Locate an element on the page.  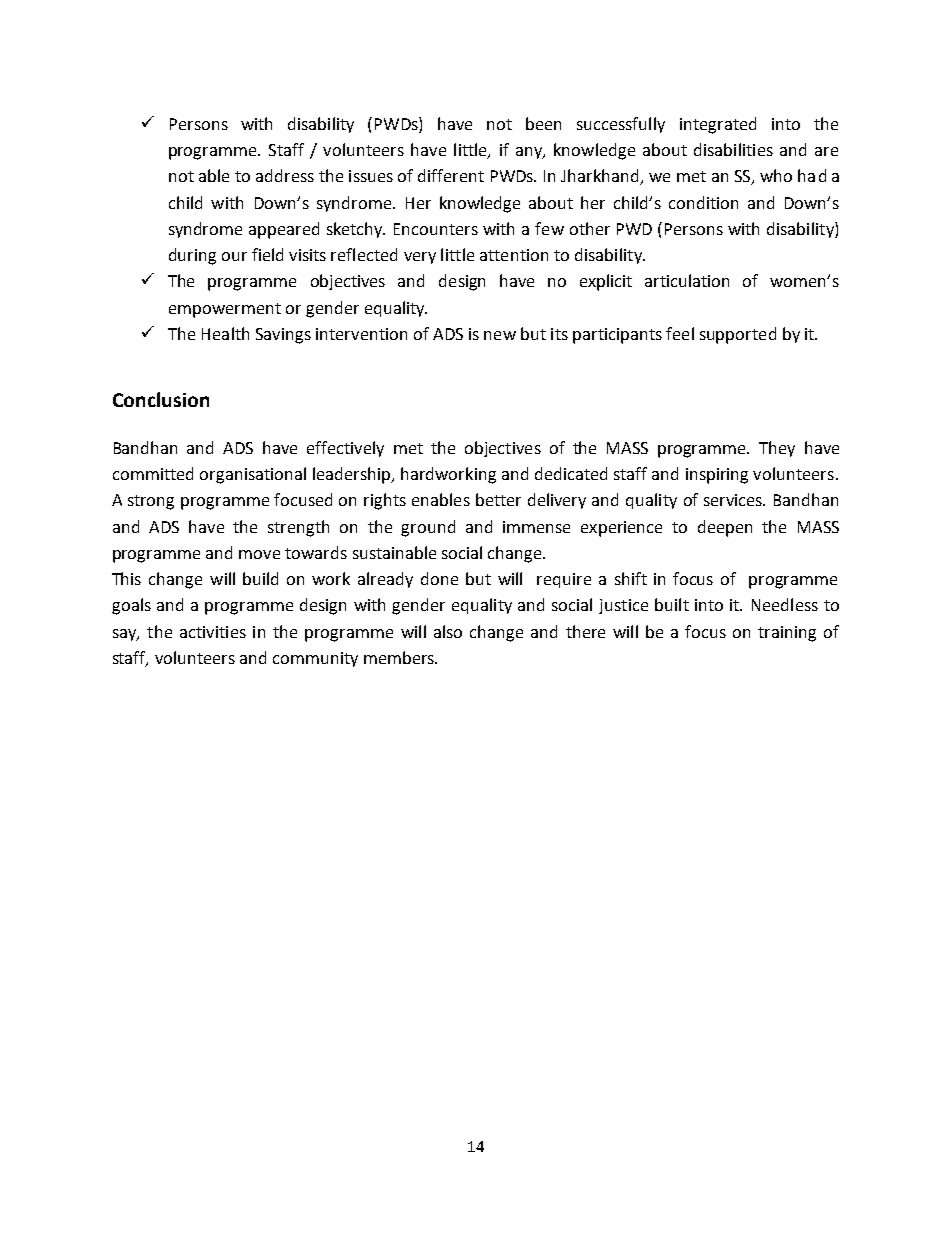
deepen is located at coordinates (725, 528).
